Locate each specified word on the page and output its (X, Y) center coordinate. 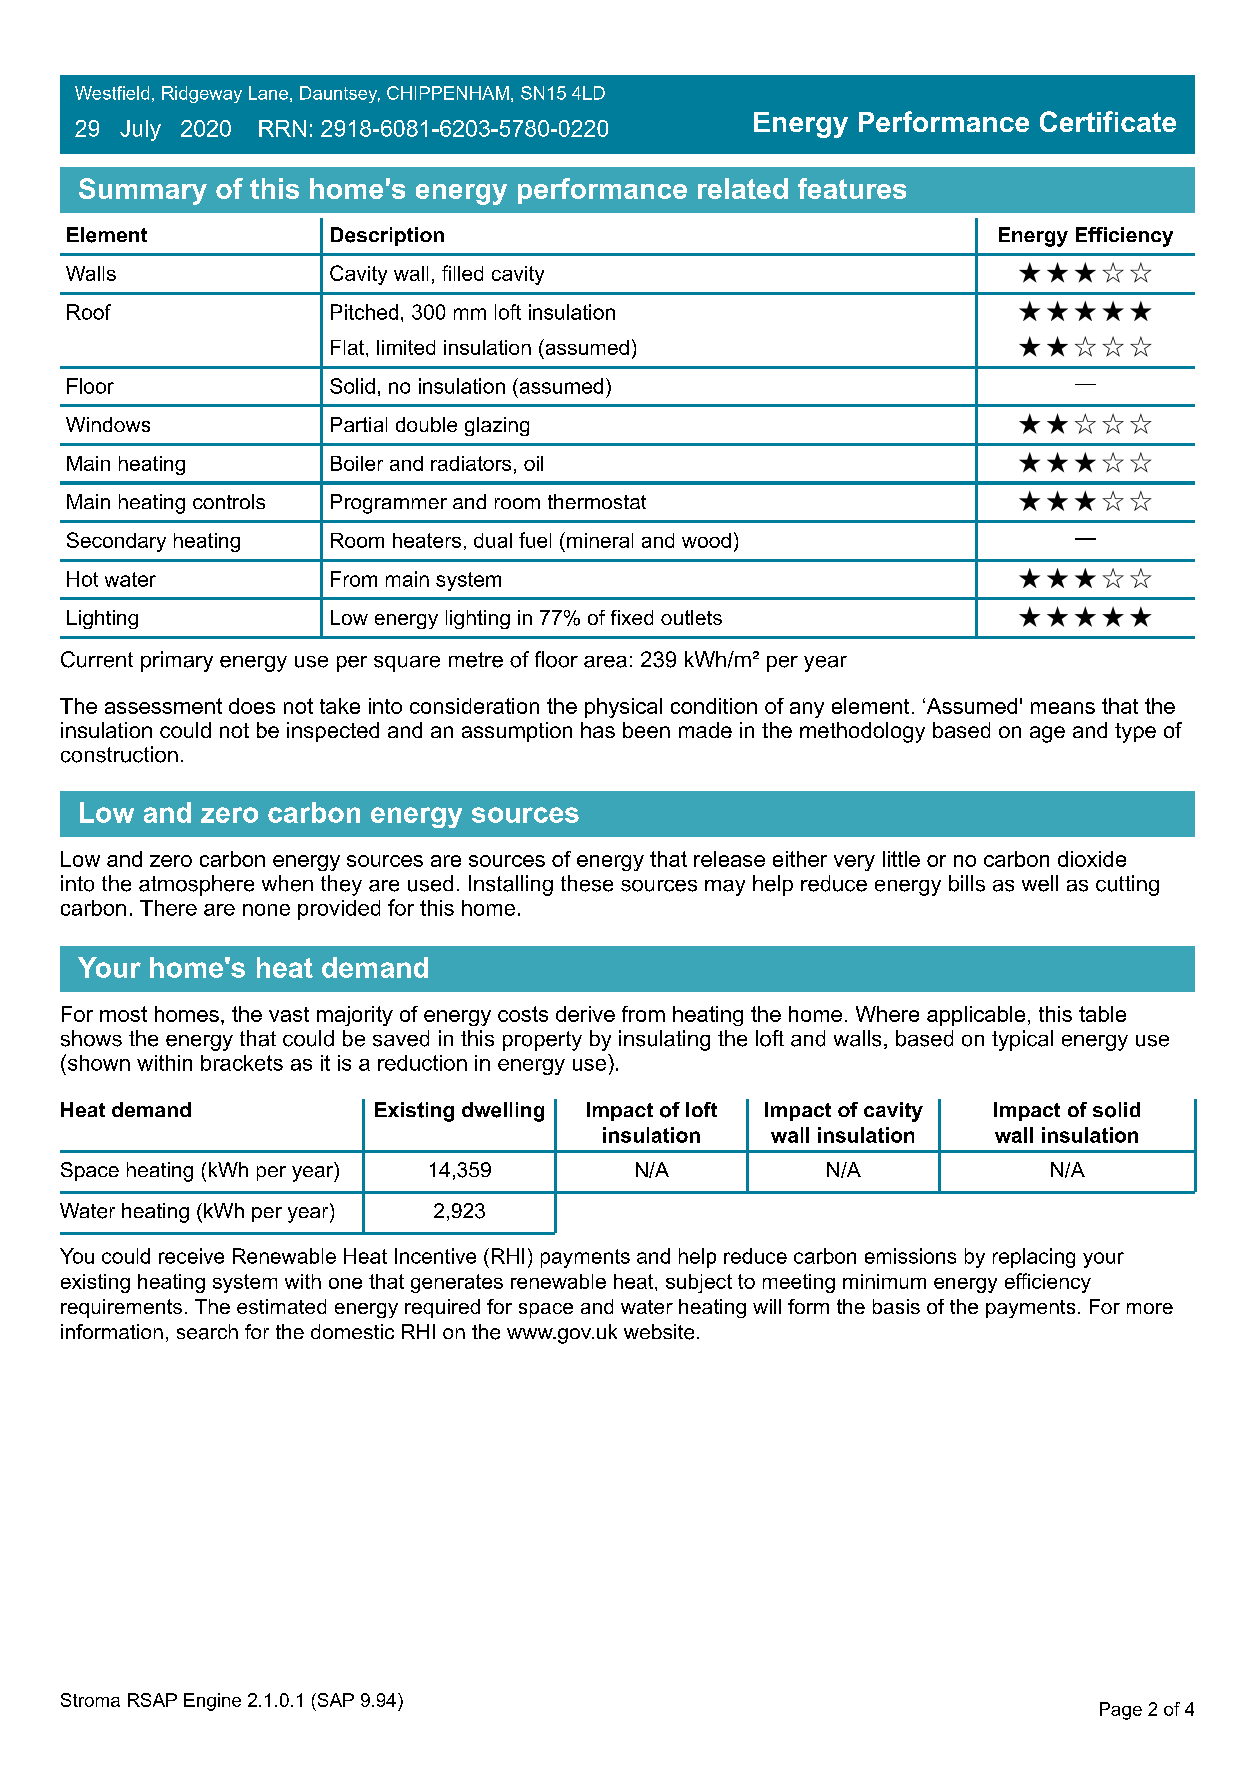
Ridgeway (202, 94)
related (743, 188)
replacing (1034, 1258)
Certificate (1108, 121)
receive (191, 1256)
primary (177, 661)
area (605, 662)
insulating (664, 1040)
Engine (212, 1702)
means (1063, 708)
